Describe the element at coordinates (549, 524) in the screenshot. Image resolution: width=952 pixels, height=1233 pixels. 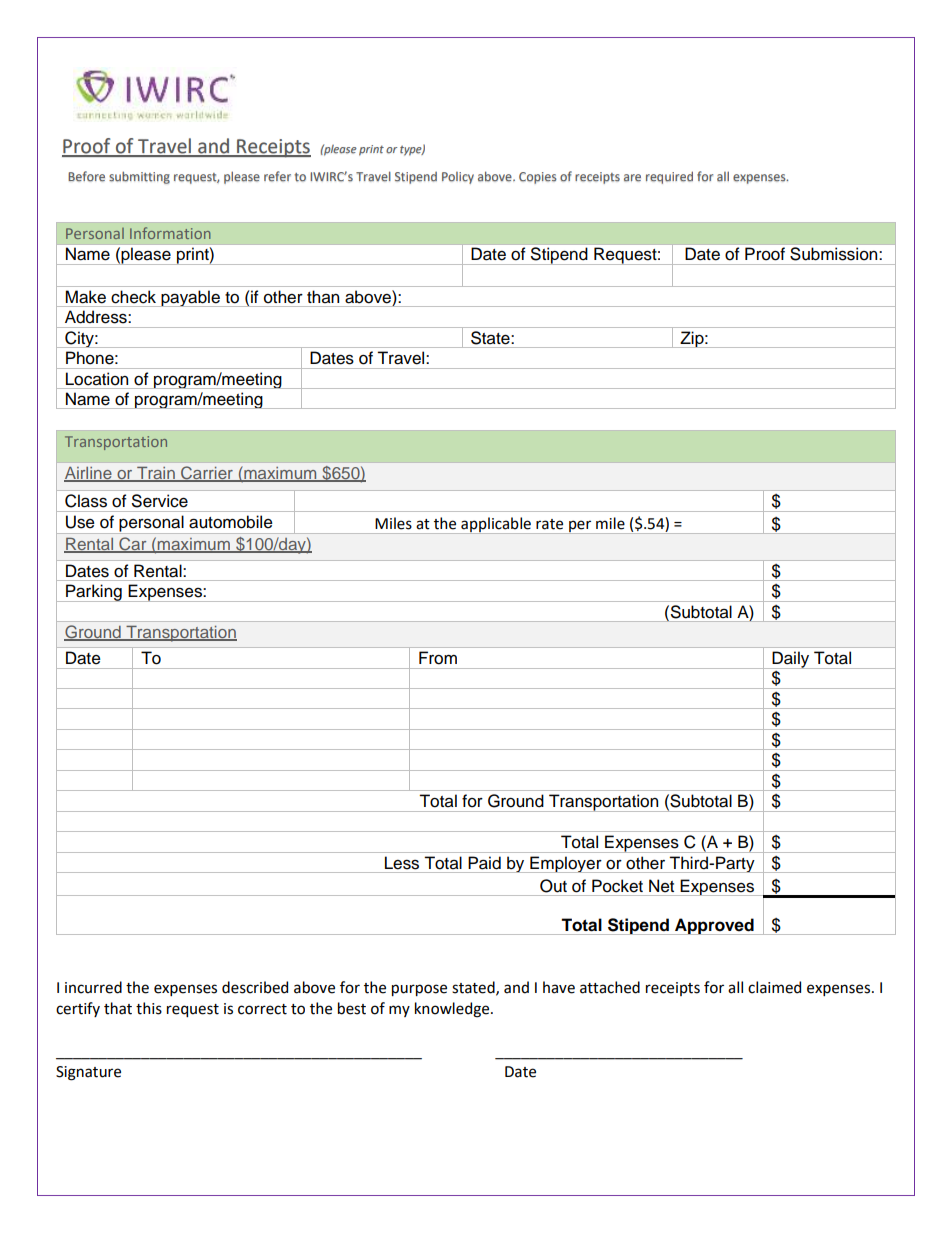
I see `rate` at that location.
